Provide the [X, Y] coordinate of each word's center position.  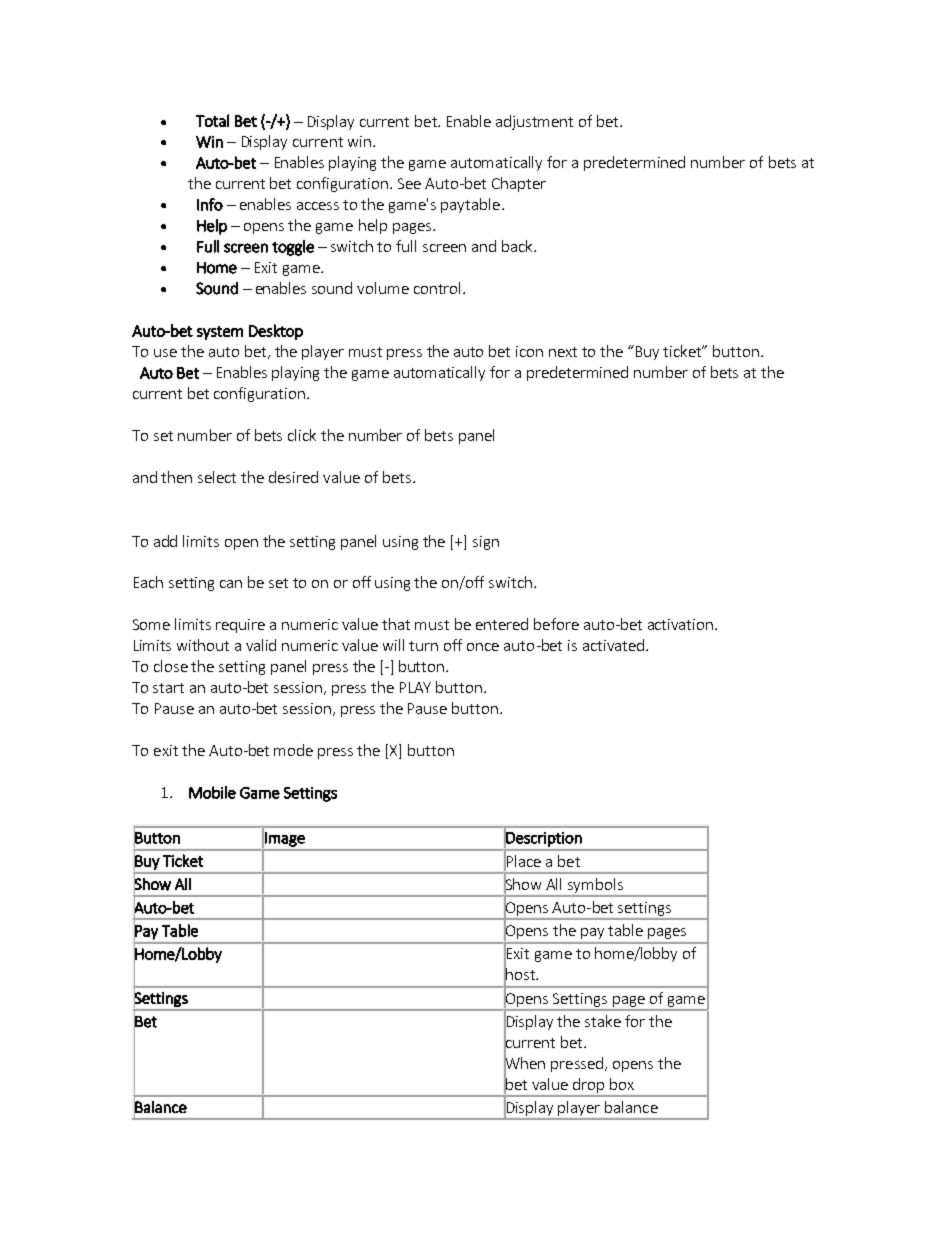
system [220, 333]
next [563, 352]
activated [613, 645]
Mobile [212, 792]
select [217, 477]
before [556, 624]
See [409, 183]
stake [603, 1021]
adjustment [534, 122]
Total [212, 120]
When [524, 1063]
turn [423, 646]
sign [486, 543]
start [168, 688]
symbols [595, 885]
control [437, 288]
